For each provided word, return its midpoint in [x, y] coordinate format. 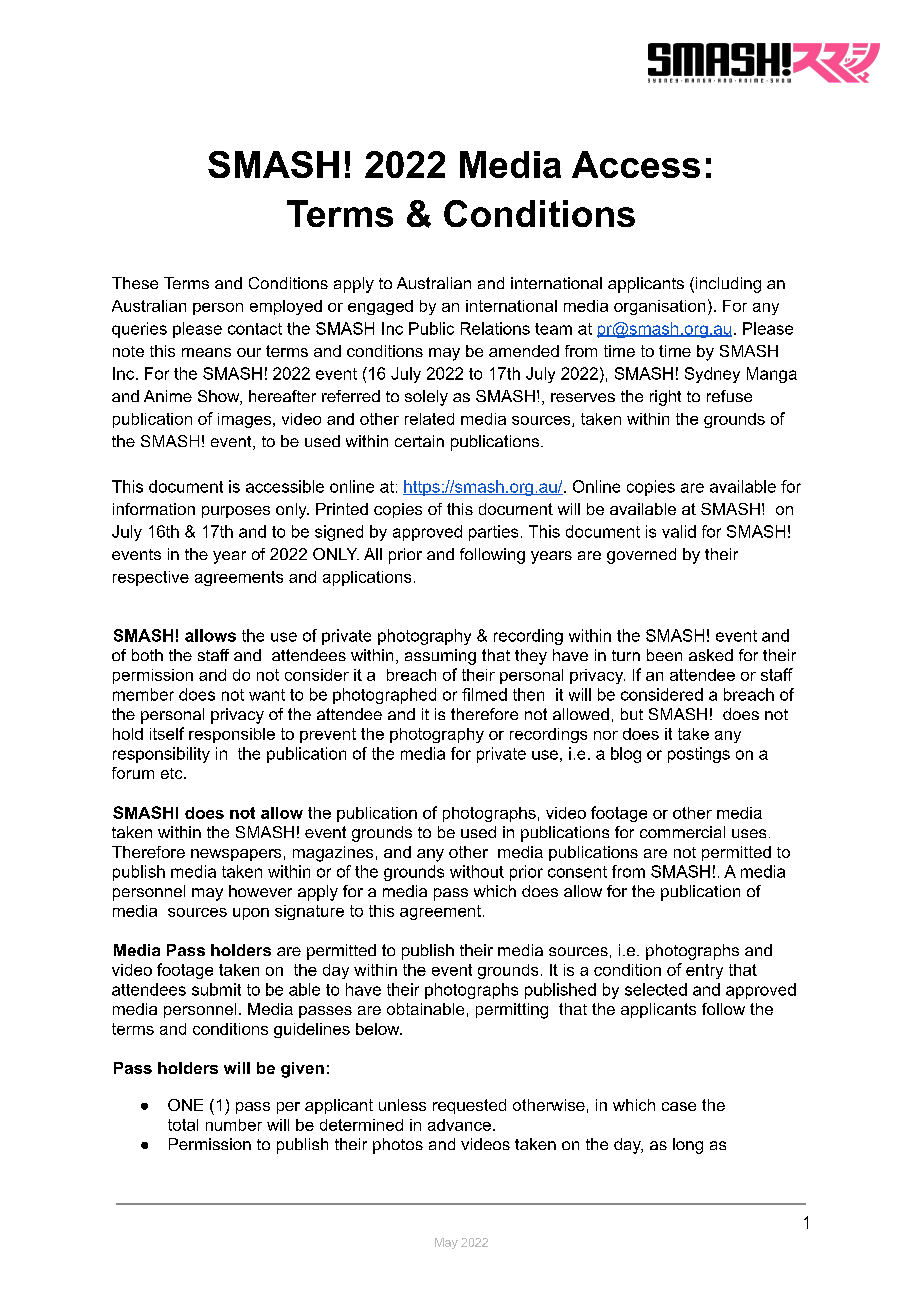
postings [699, 755]
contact [255, 329]
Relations [495, 328]
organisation [659, 307]
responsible [232, 735]
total [183, 1125]
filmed [484, 694]
